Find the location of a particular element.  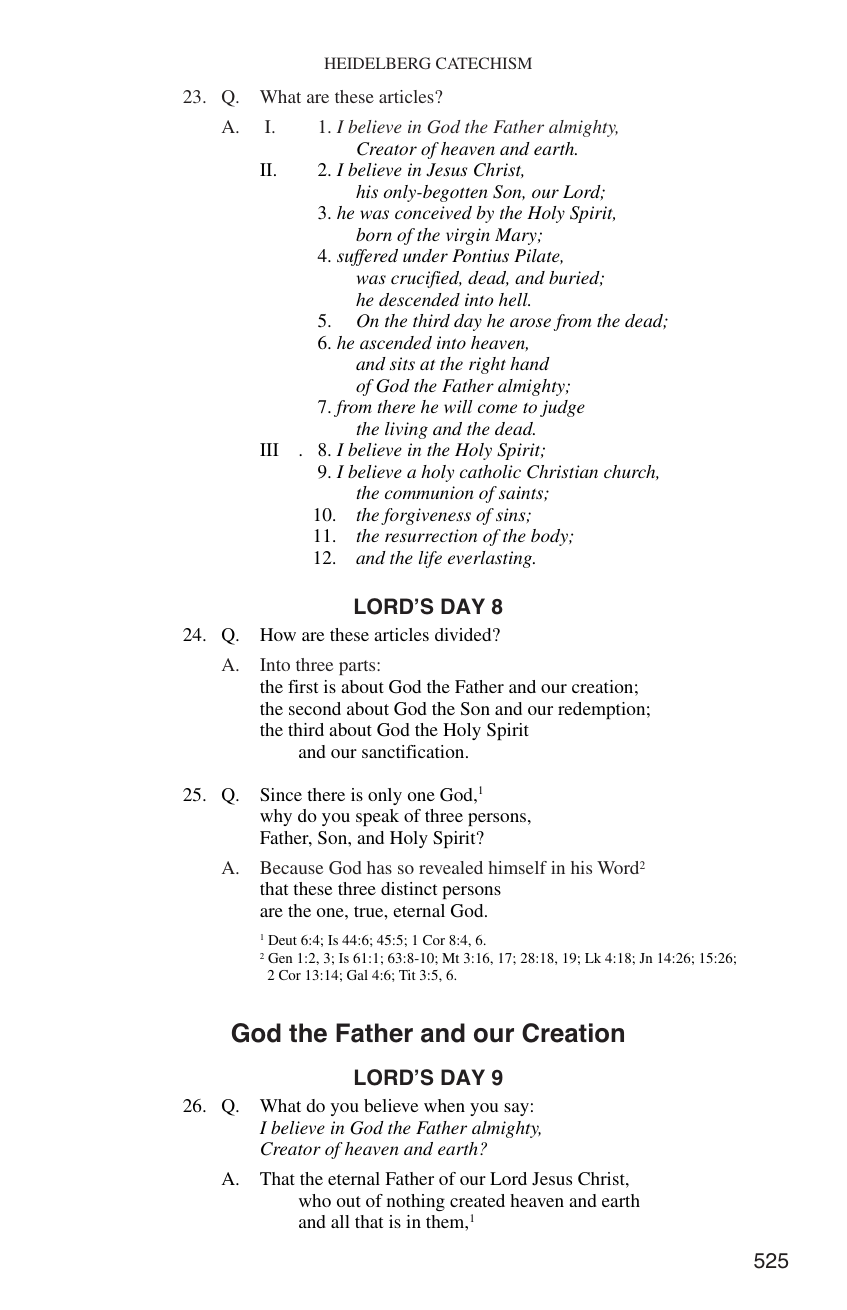

first is located at coordinates (303, 686).
